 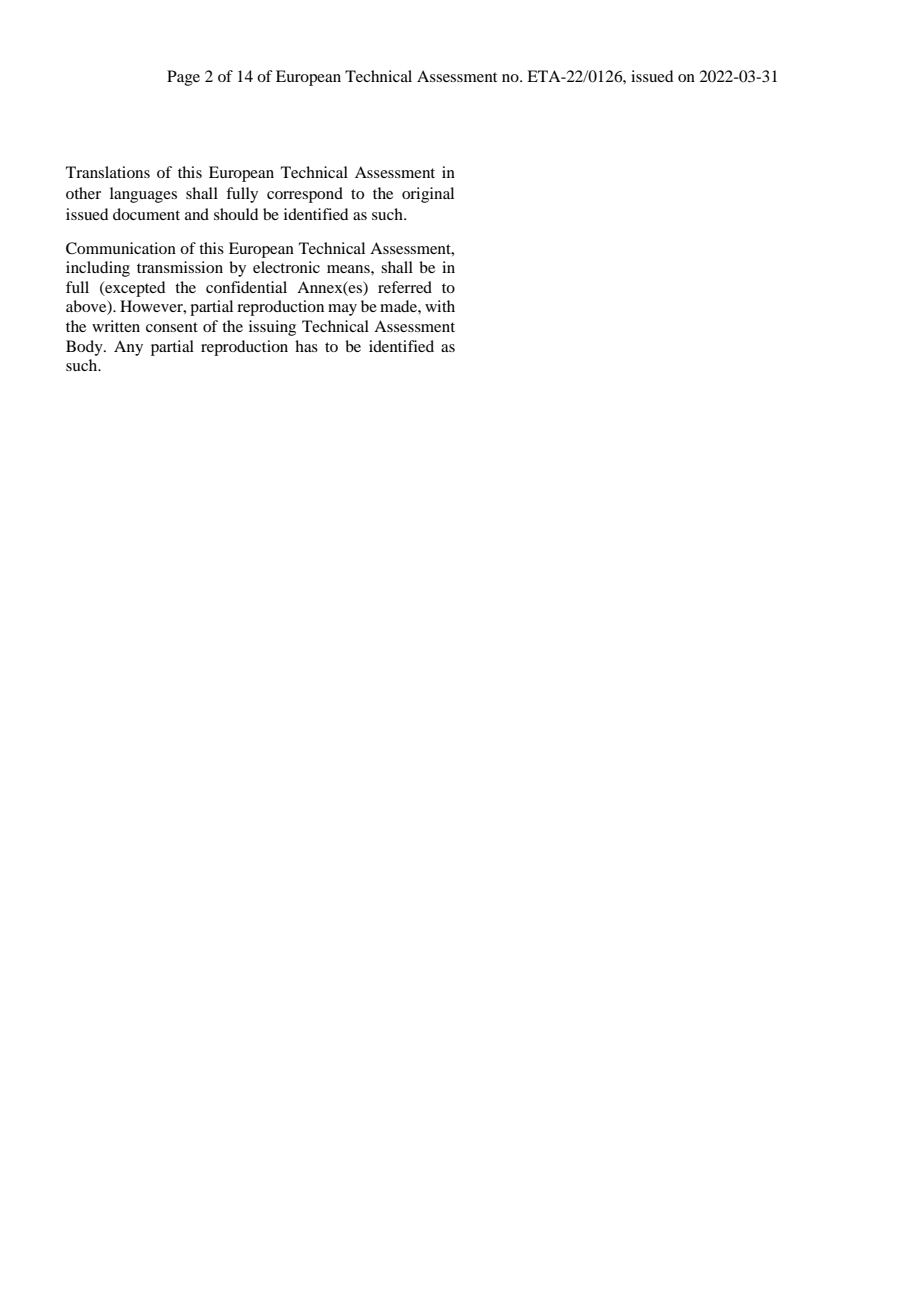 I want to click on Any, so click(x=128, y=348).
